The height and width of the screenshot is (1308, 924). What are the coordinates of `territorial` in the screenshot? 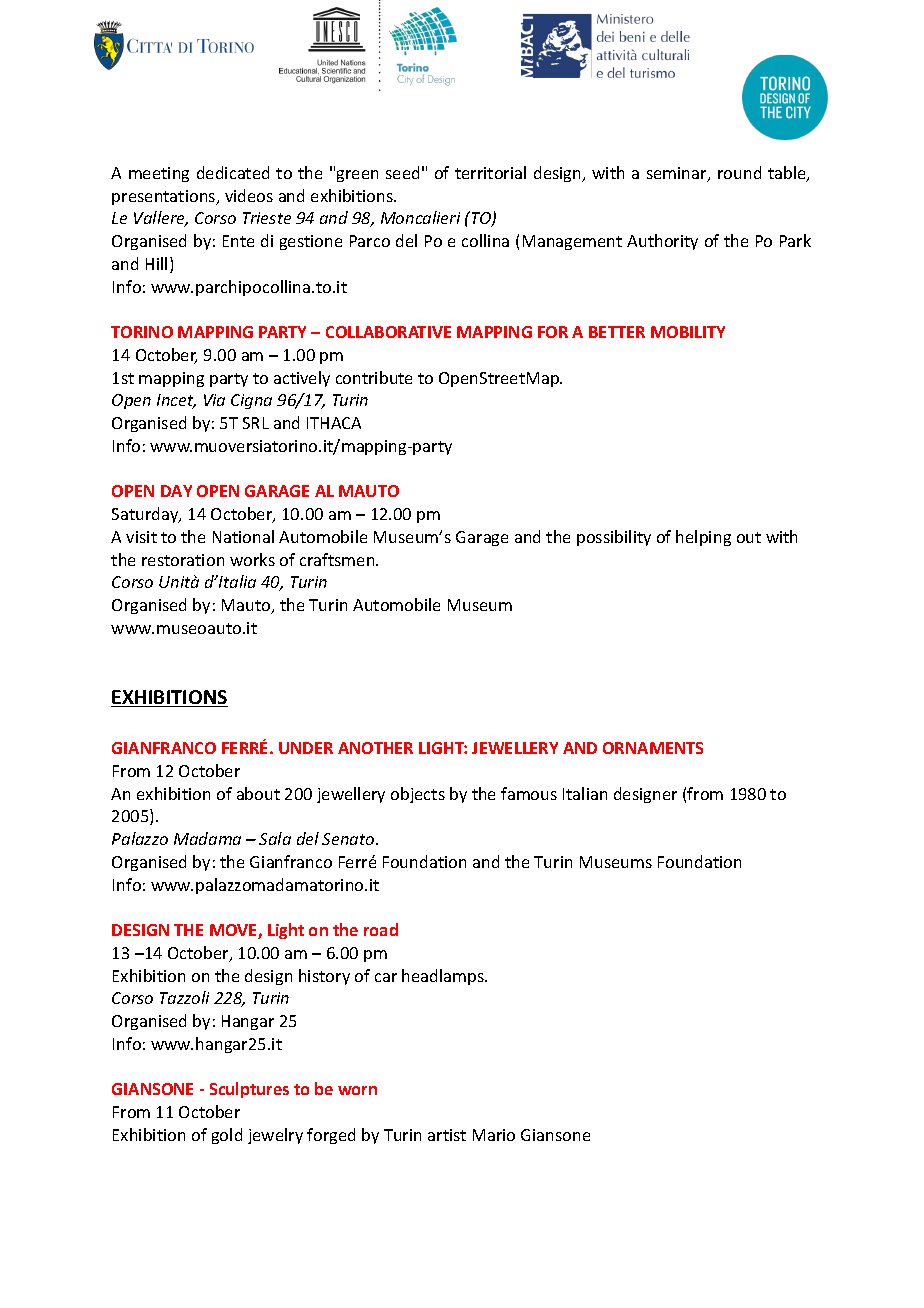 It's located at (490, 172).
